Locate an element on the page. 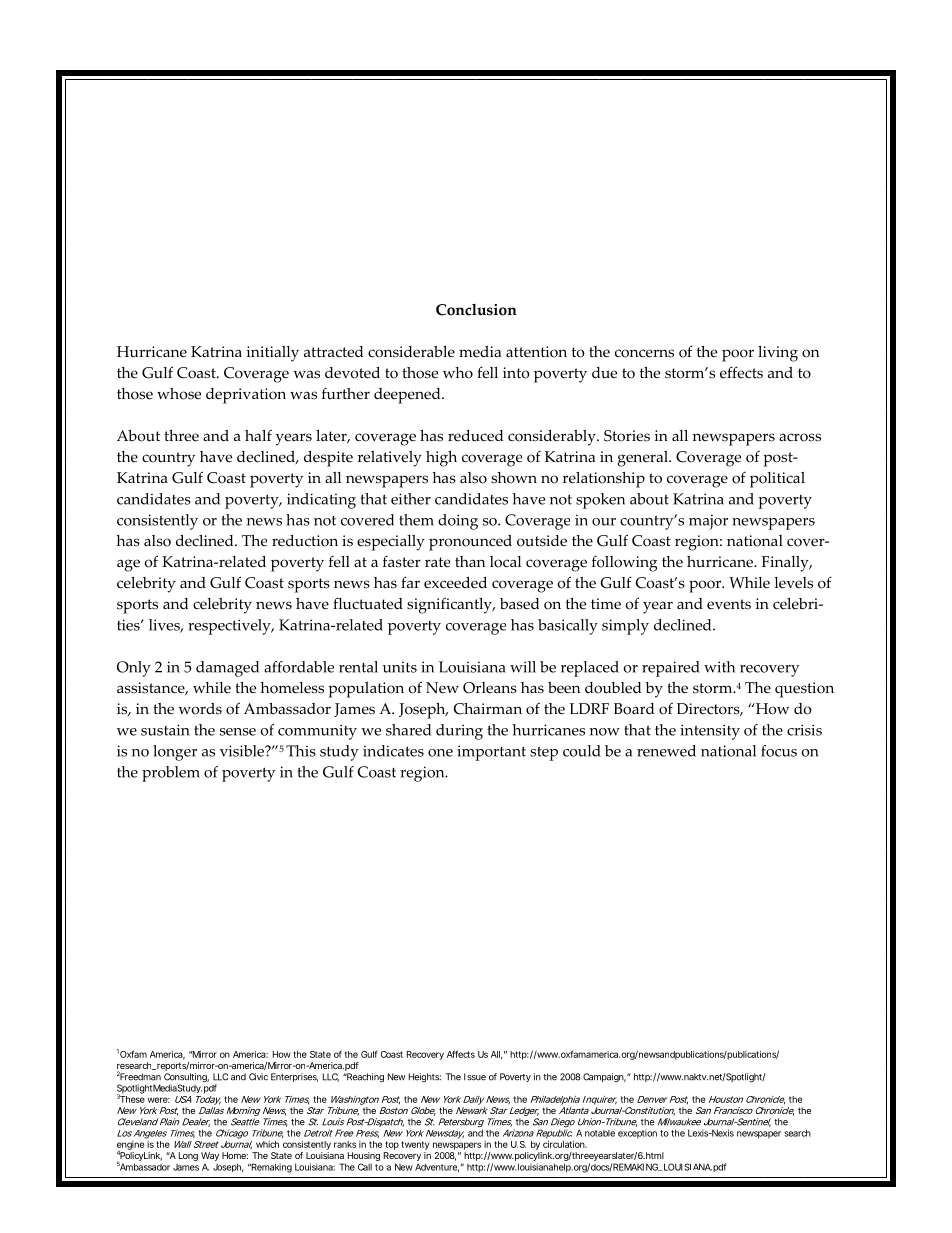 The image size is (952, 1233). sense is located at coordinates (238, 732).
